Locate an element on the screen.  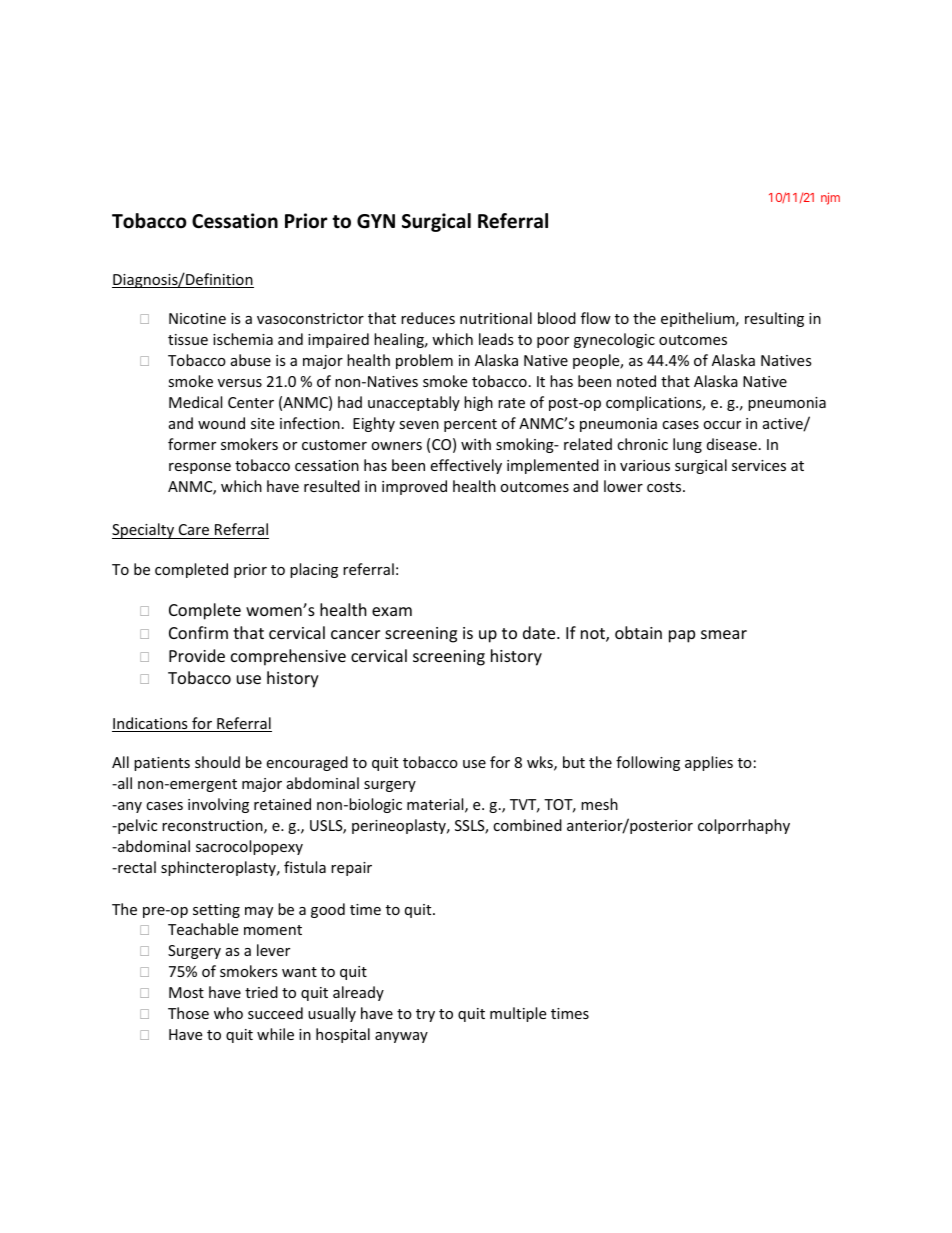
smear is located at coordinates (724, 634).
